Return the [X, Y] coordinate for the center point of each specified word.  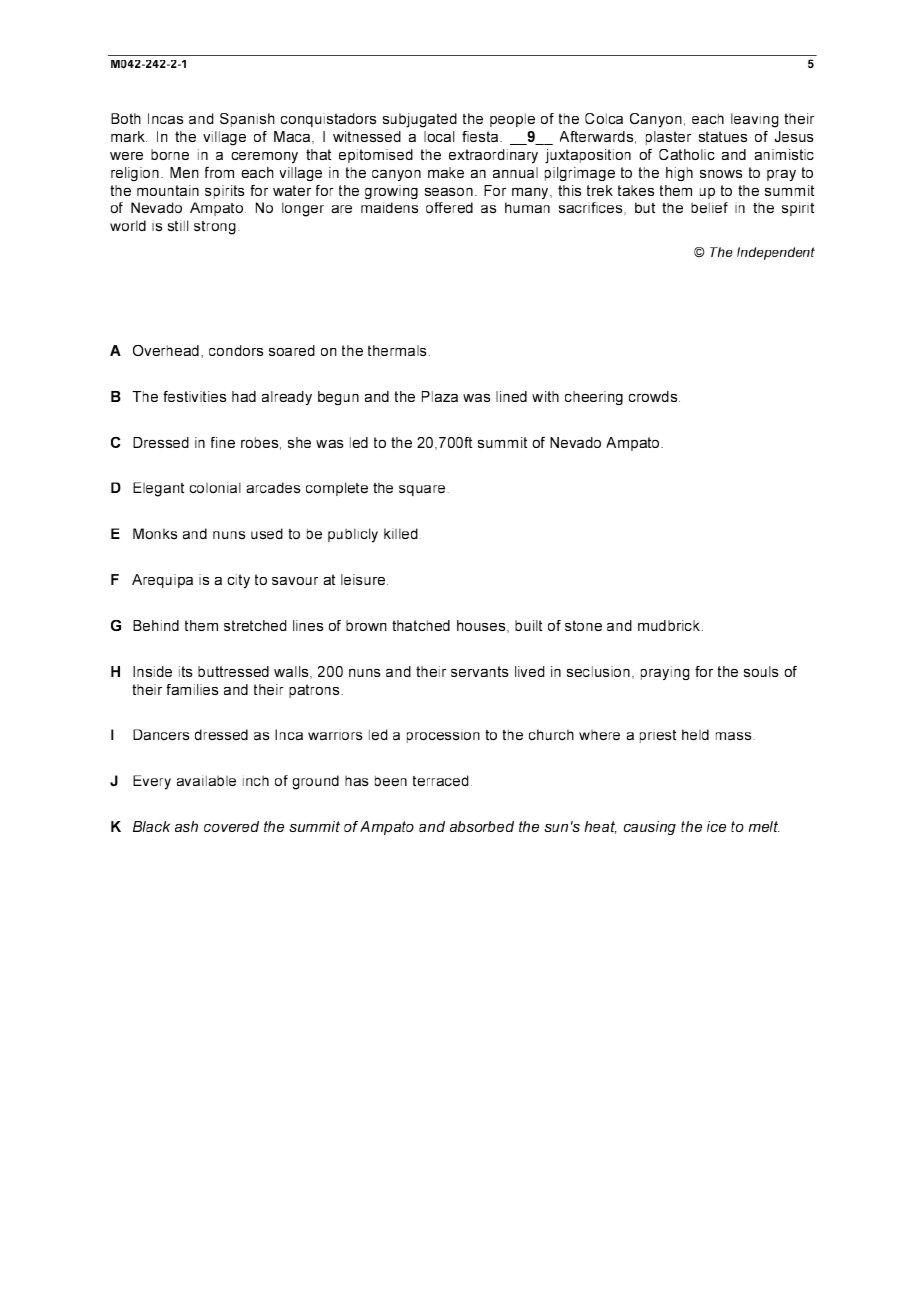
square [422, 490]
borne [170, 154]
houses [482, 626]
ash [186, 826]
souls [761, 671]
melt [764, 826]
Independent [776, 253]
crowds [653, 396]
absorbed [482, 826]
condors [236, 350]
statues [723, 136]
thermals [397, 350]
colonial [215, 487]
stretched [255, 625]
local [439, 136]
